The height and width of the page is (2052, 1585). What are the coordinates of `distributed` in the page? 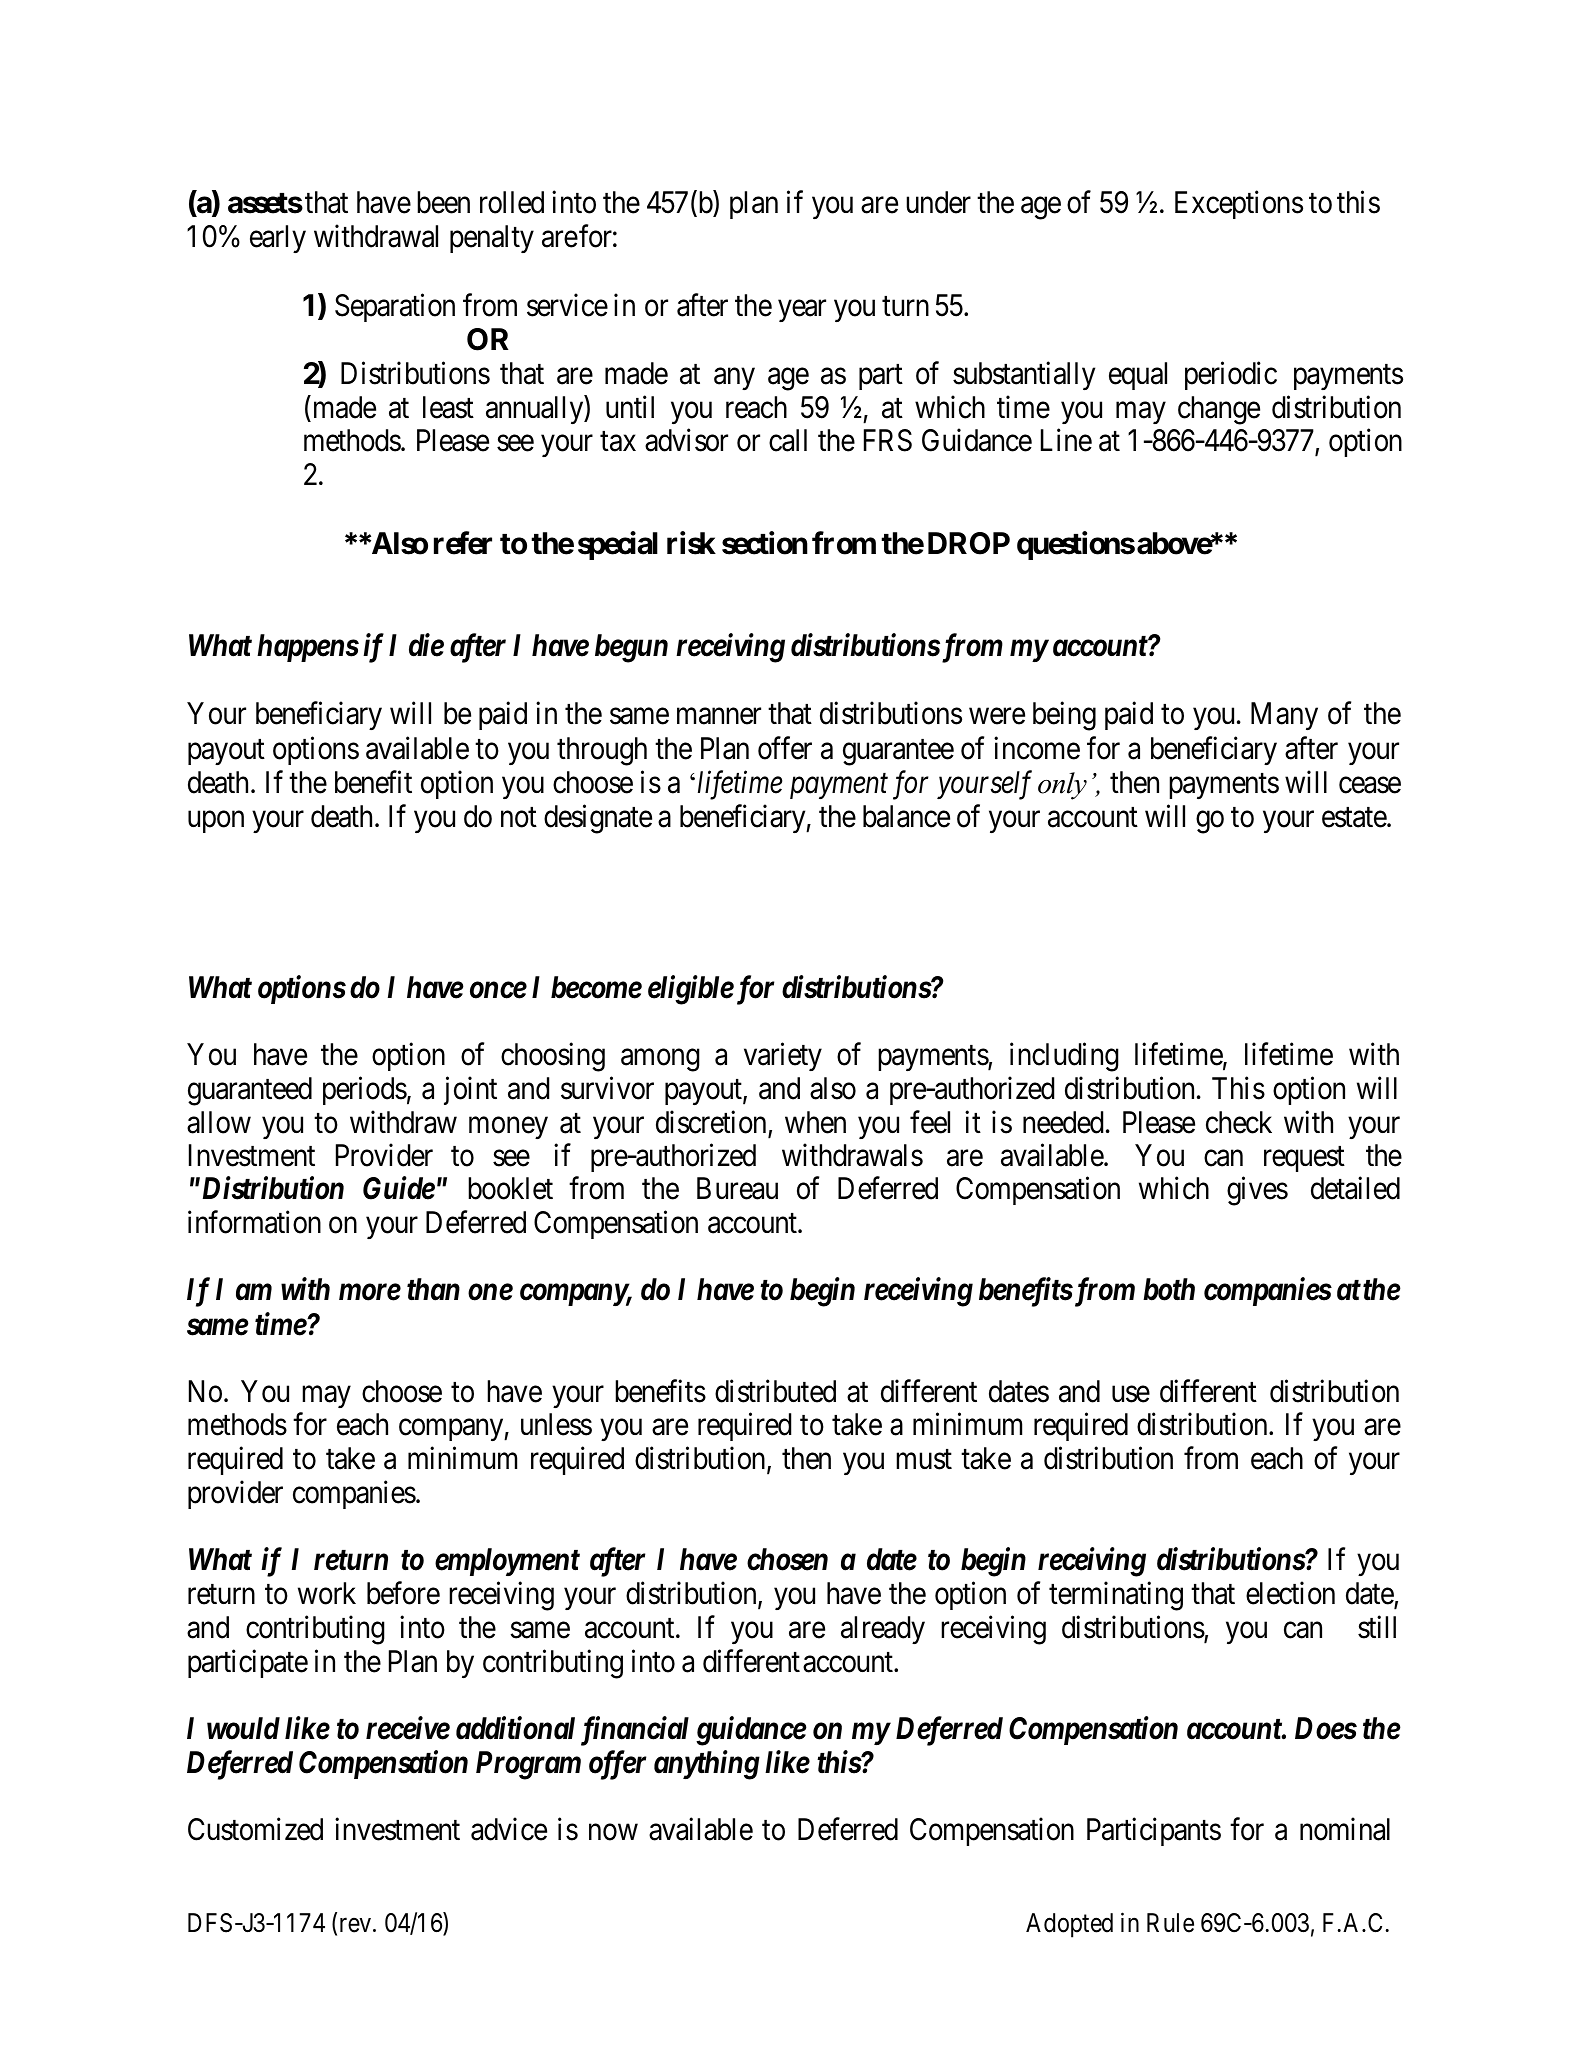 It's located at (775, 1391).
